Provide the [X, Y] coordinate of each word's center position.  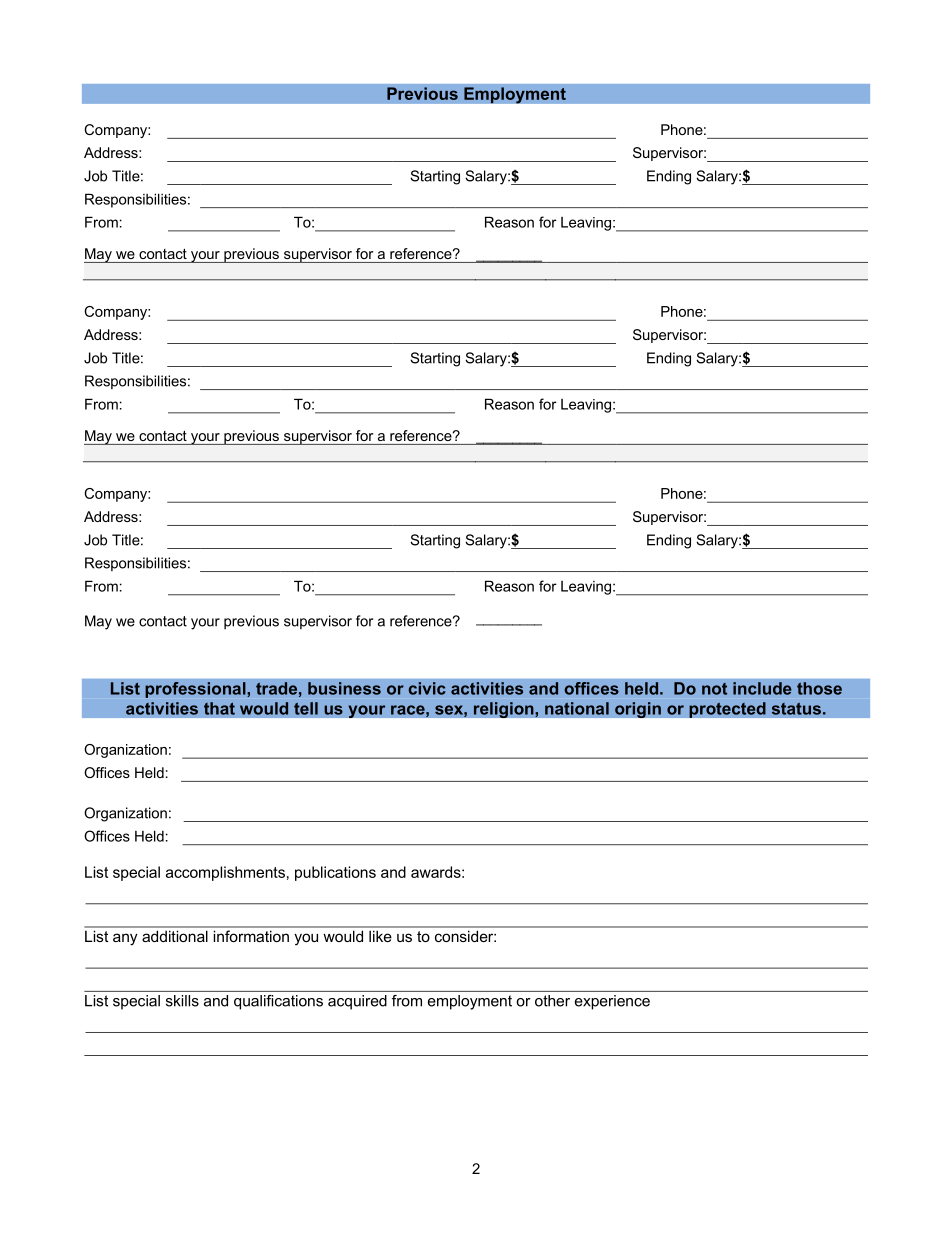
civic [427, 688]
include [762, 688]
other [552, 1001]
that [219, 708]
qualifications [278, 1002]
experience [612, 1002]
